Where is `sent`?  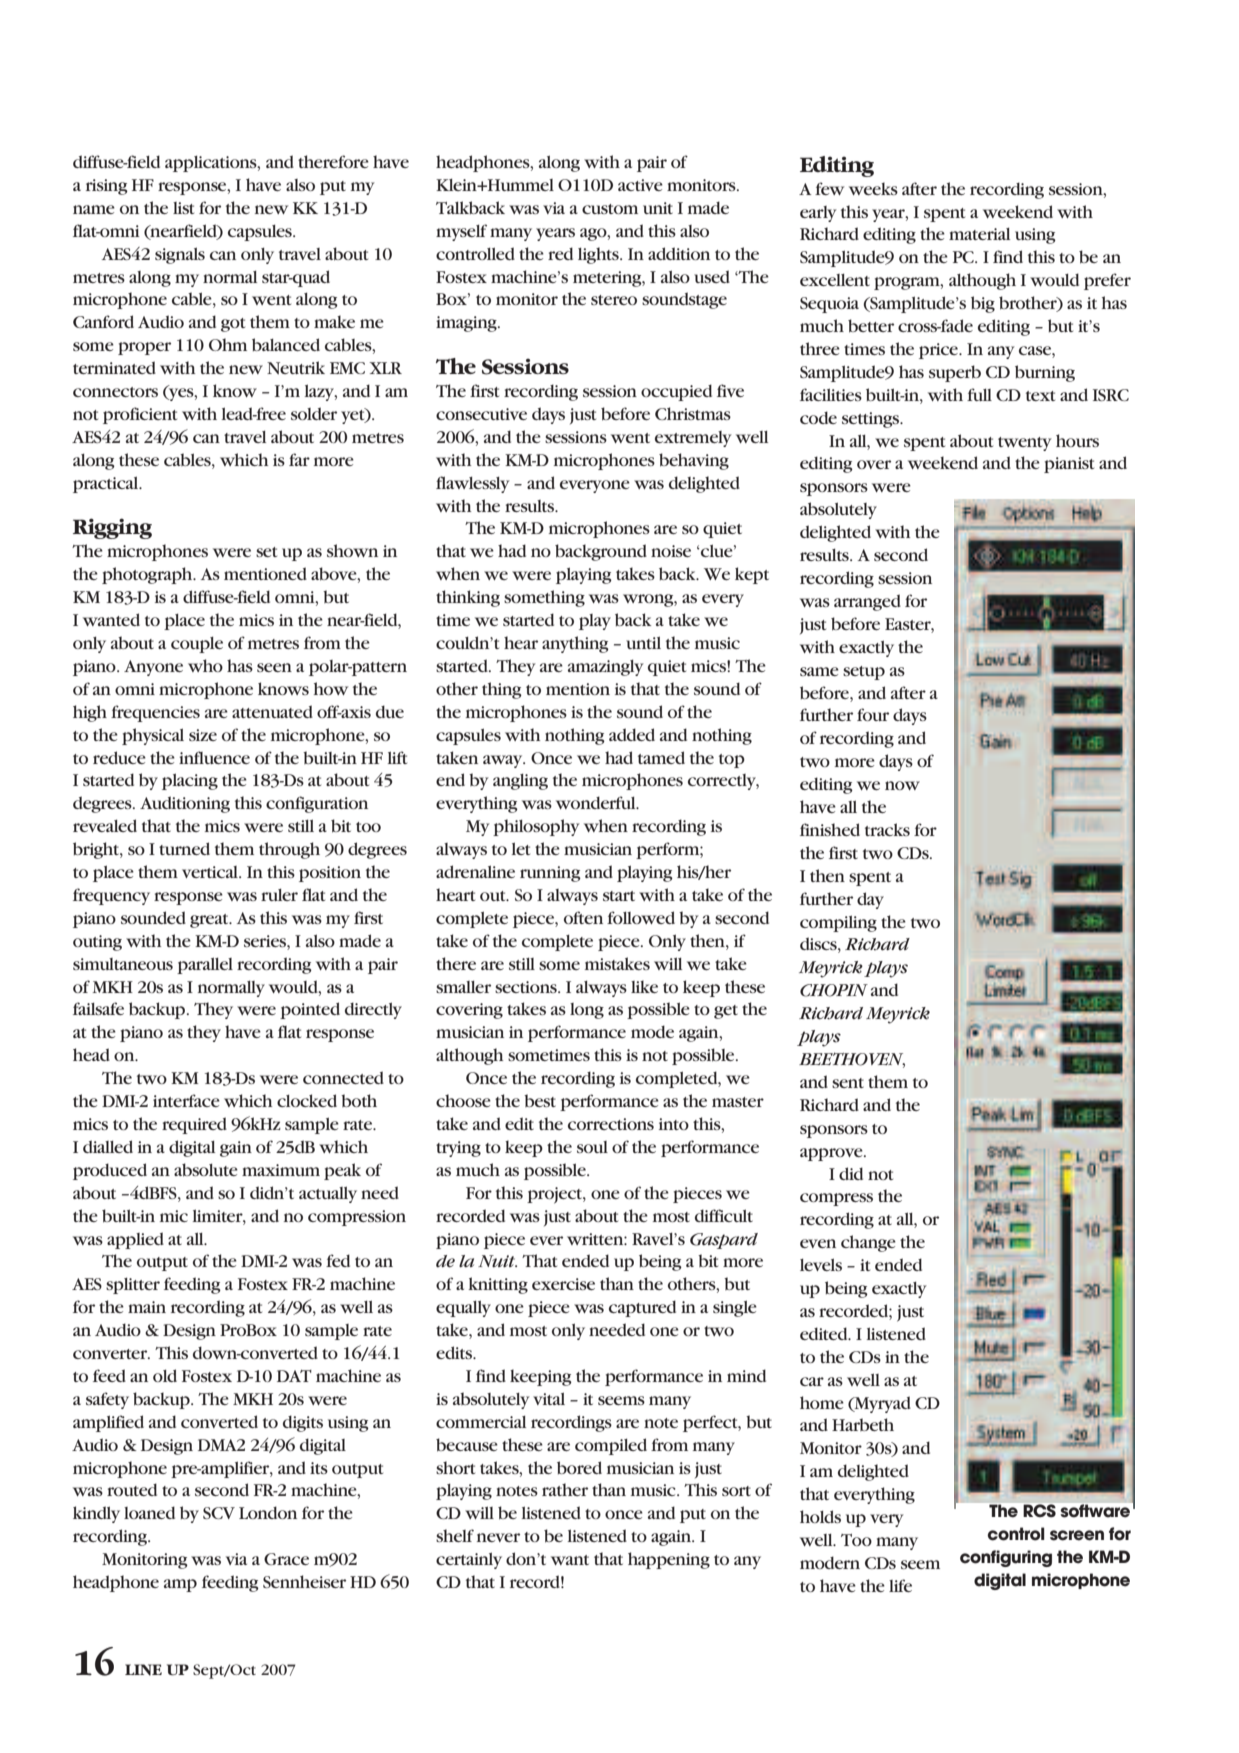
sent is located at coordinates (848, 1083).
